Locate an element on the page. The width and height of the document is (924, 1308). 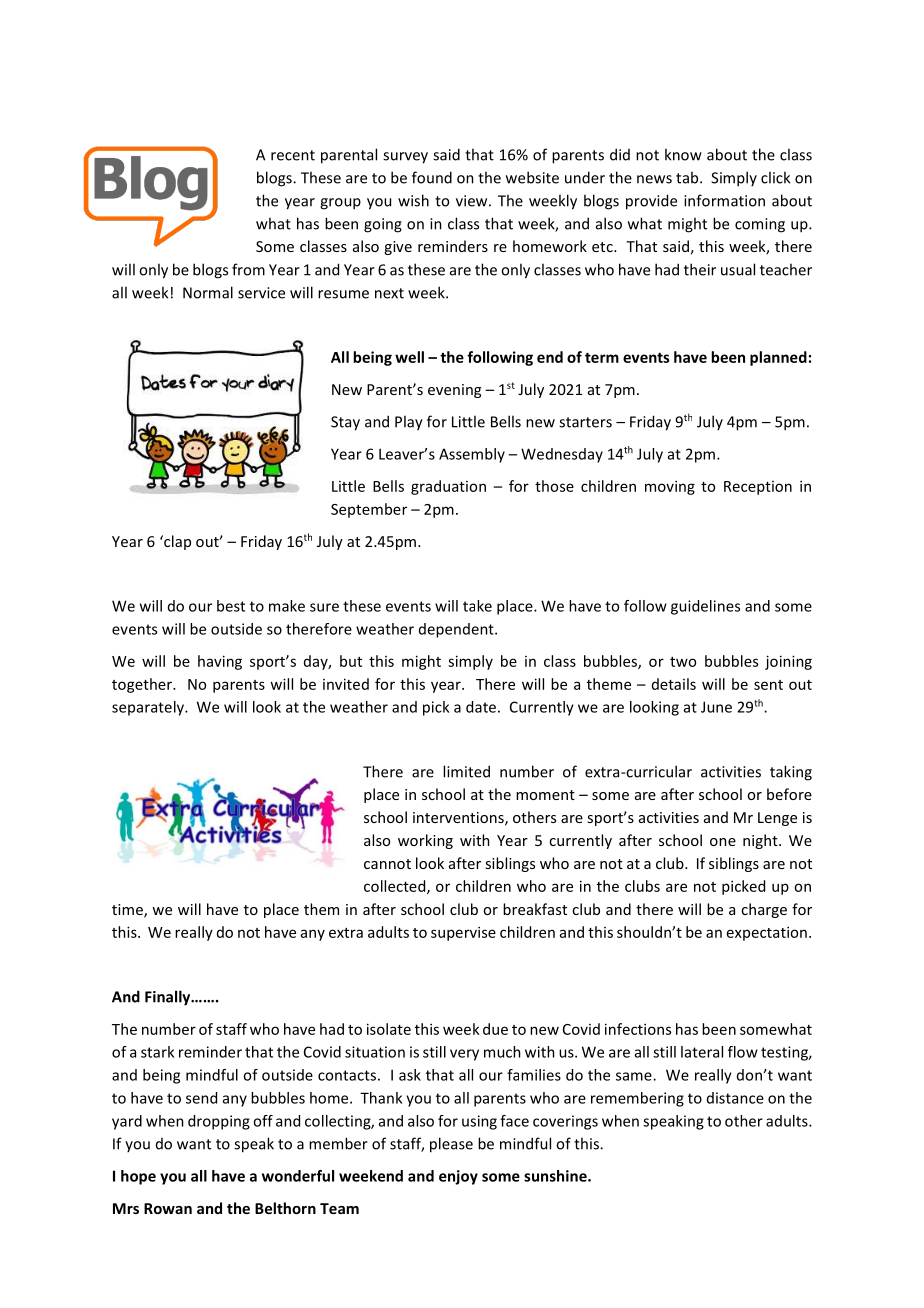
having is located at coordinates (220, 662).
